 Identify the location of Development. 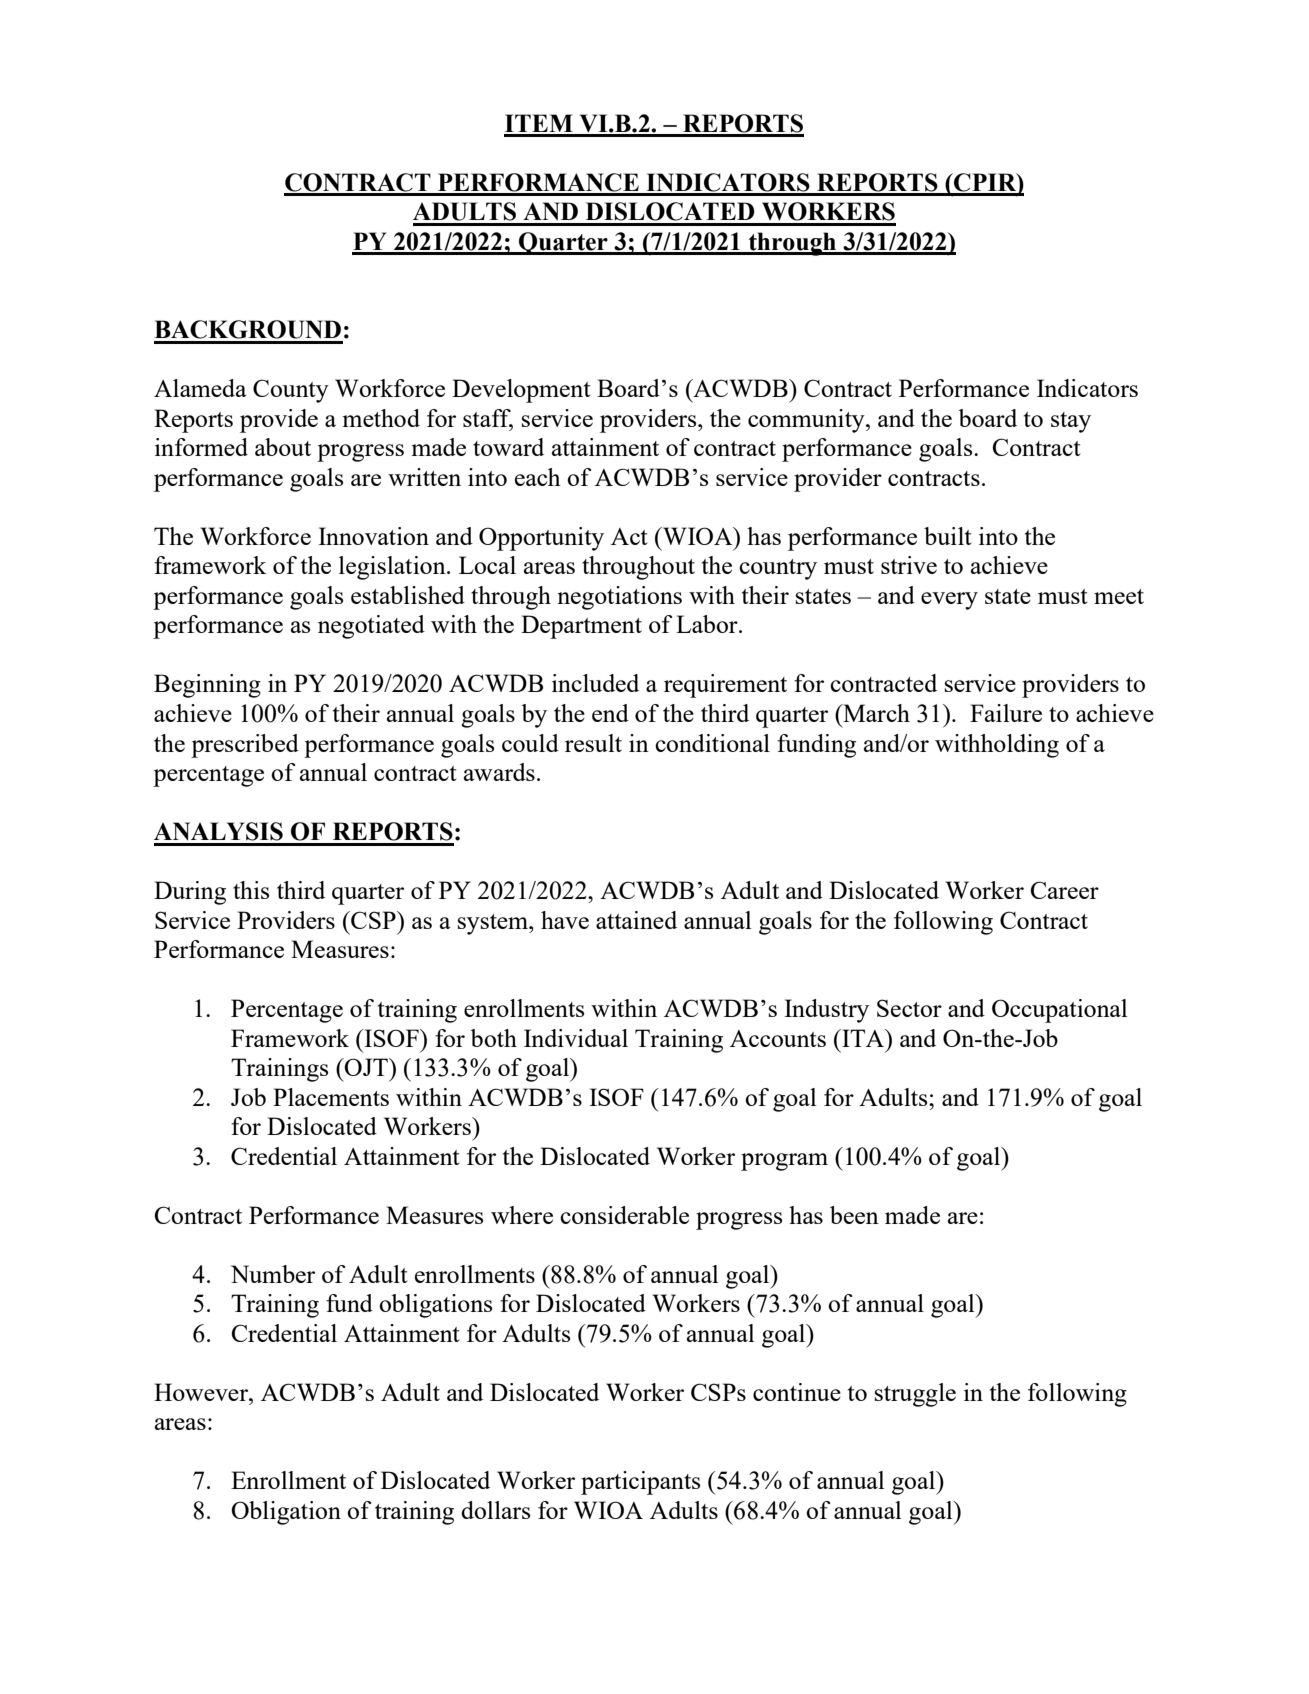
(521, 391).
